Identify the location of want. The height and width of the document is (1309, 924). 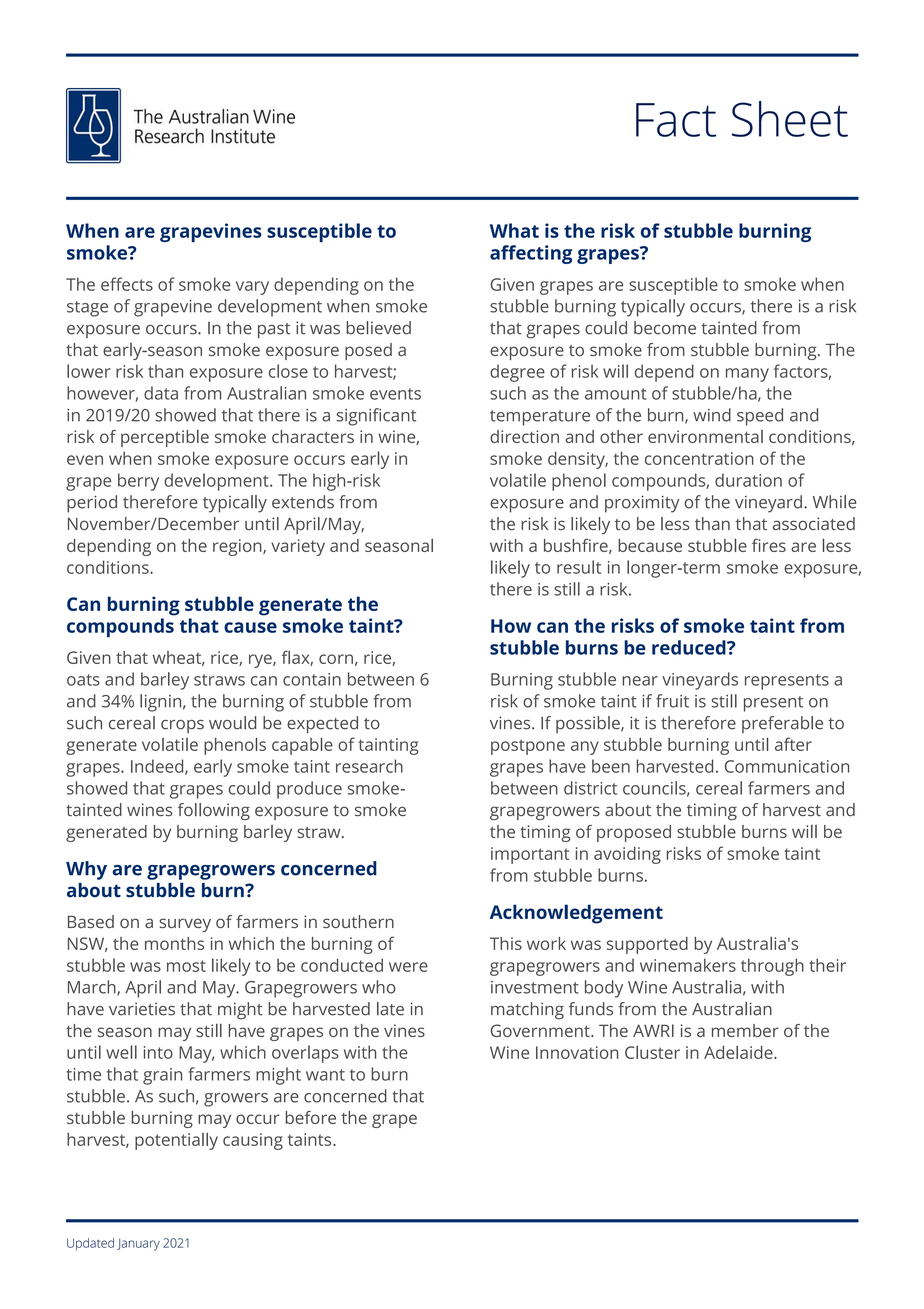
(325, 1075).
